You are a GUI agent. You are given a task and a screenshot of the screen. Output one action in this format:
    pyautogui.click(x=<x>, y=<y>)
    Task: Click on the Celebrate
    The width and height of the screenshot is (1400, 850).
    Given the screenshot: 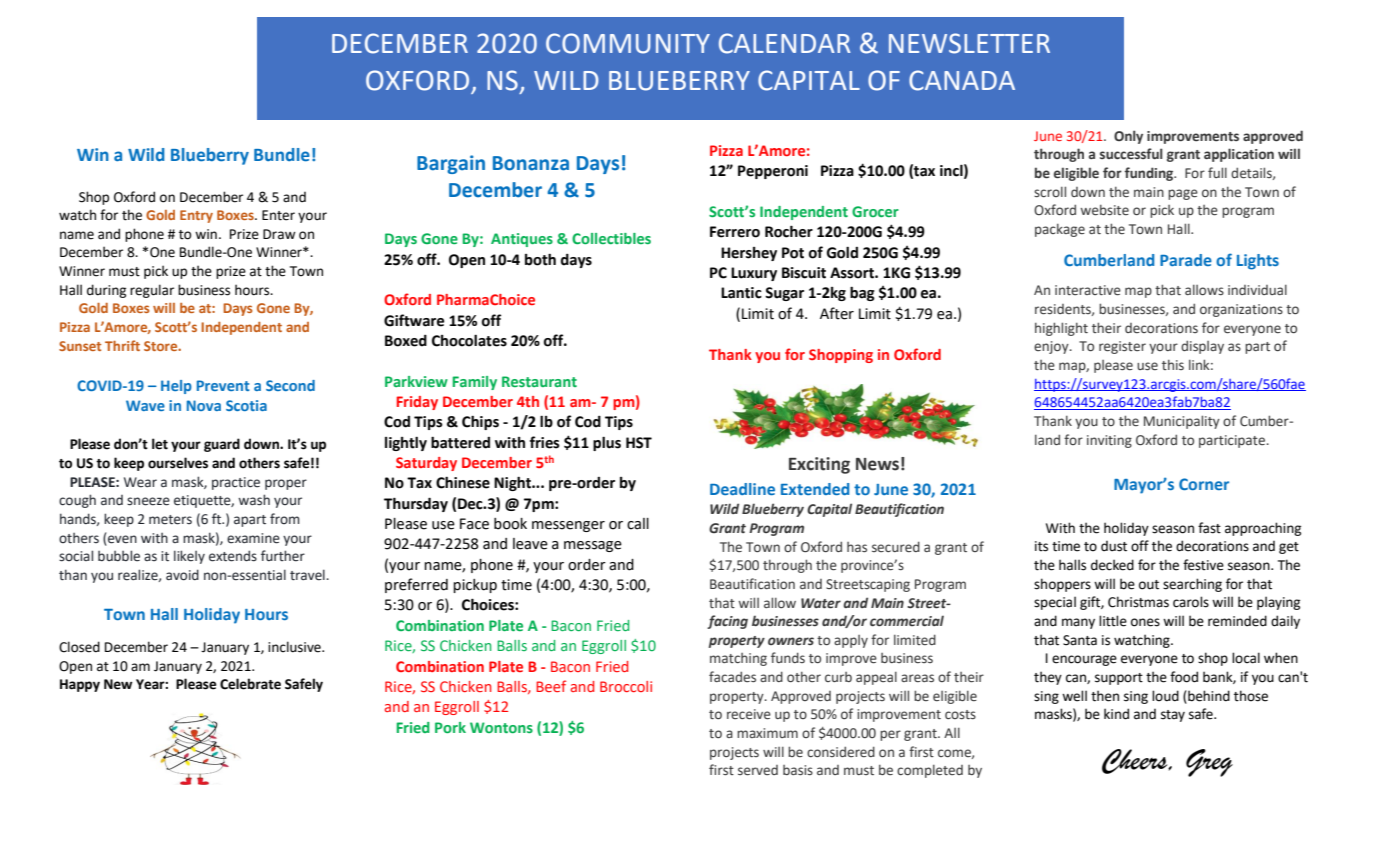 What is the action you would take?
    pyautogui.click(x=250, y=684)
